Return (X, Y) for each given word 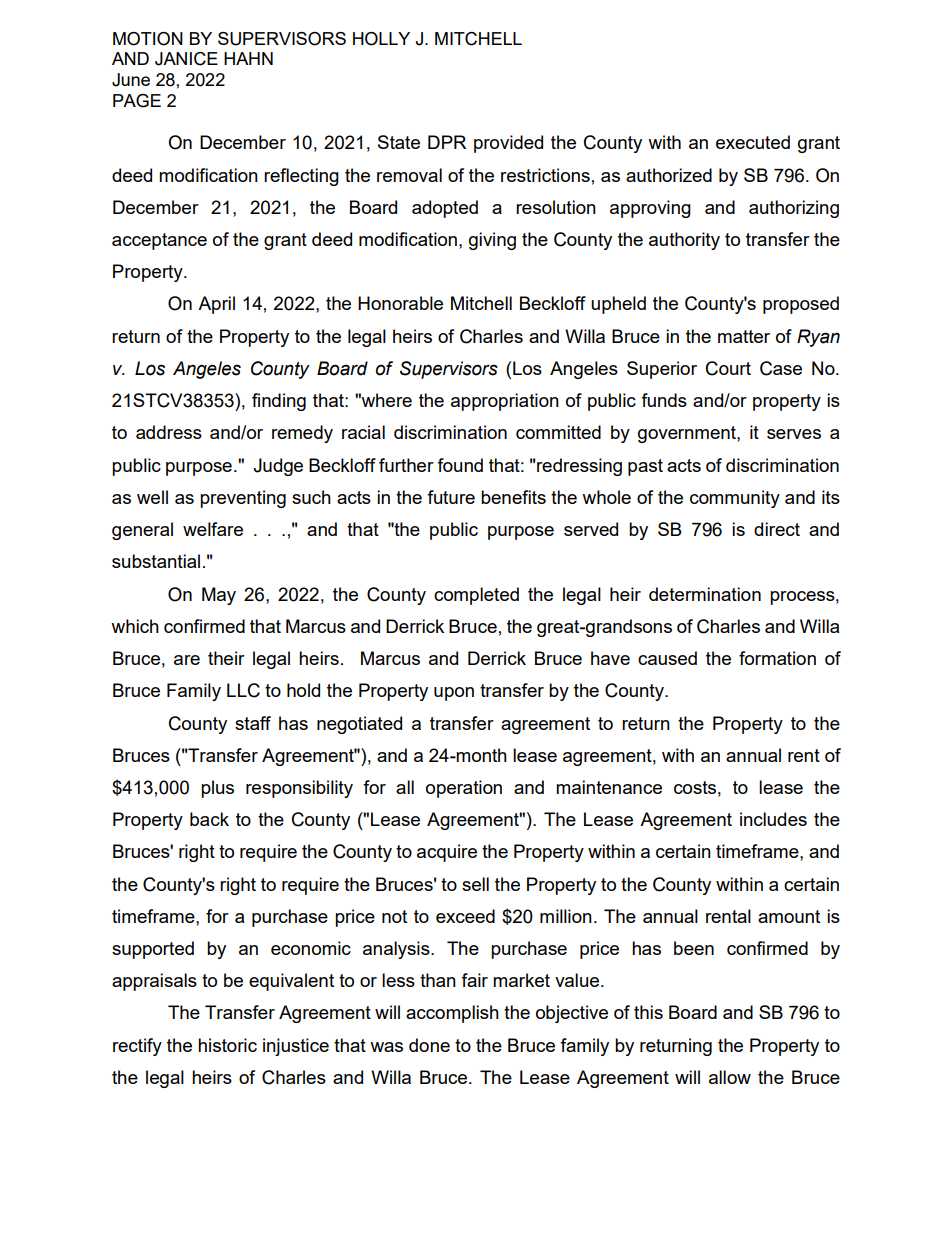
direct (777, 529)
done (429, 1045)
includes (773, 819)
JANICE (186, 59)
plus (217, 789)
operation (464, 789)
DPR (447, 142)
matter (744, 336)
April (216, 305)
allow (730, 1077)
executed (753, 142)
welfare (213, 529)
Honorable (400, 303)
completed (476, 596)
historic (227, 1045)
